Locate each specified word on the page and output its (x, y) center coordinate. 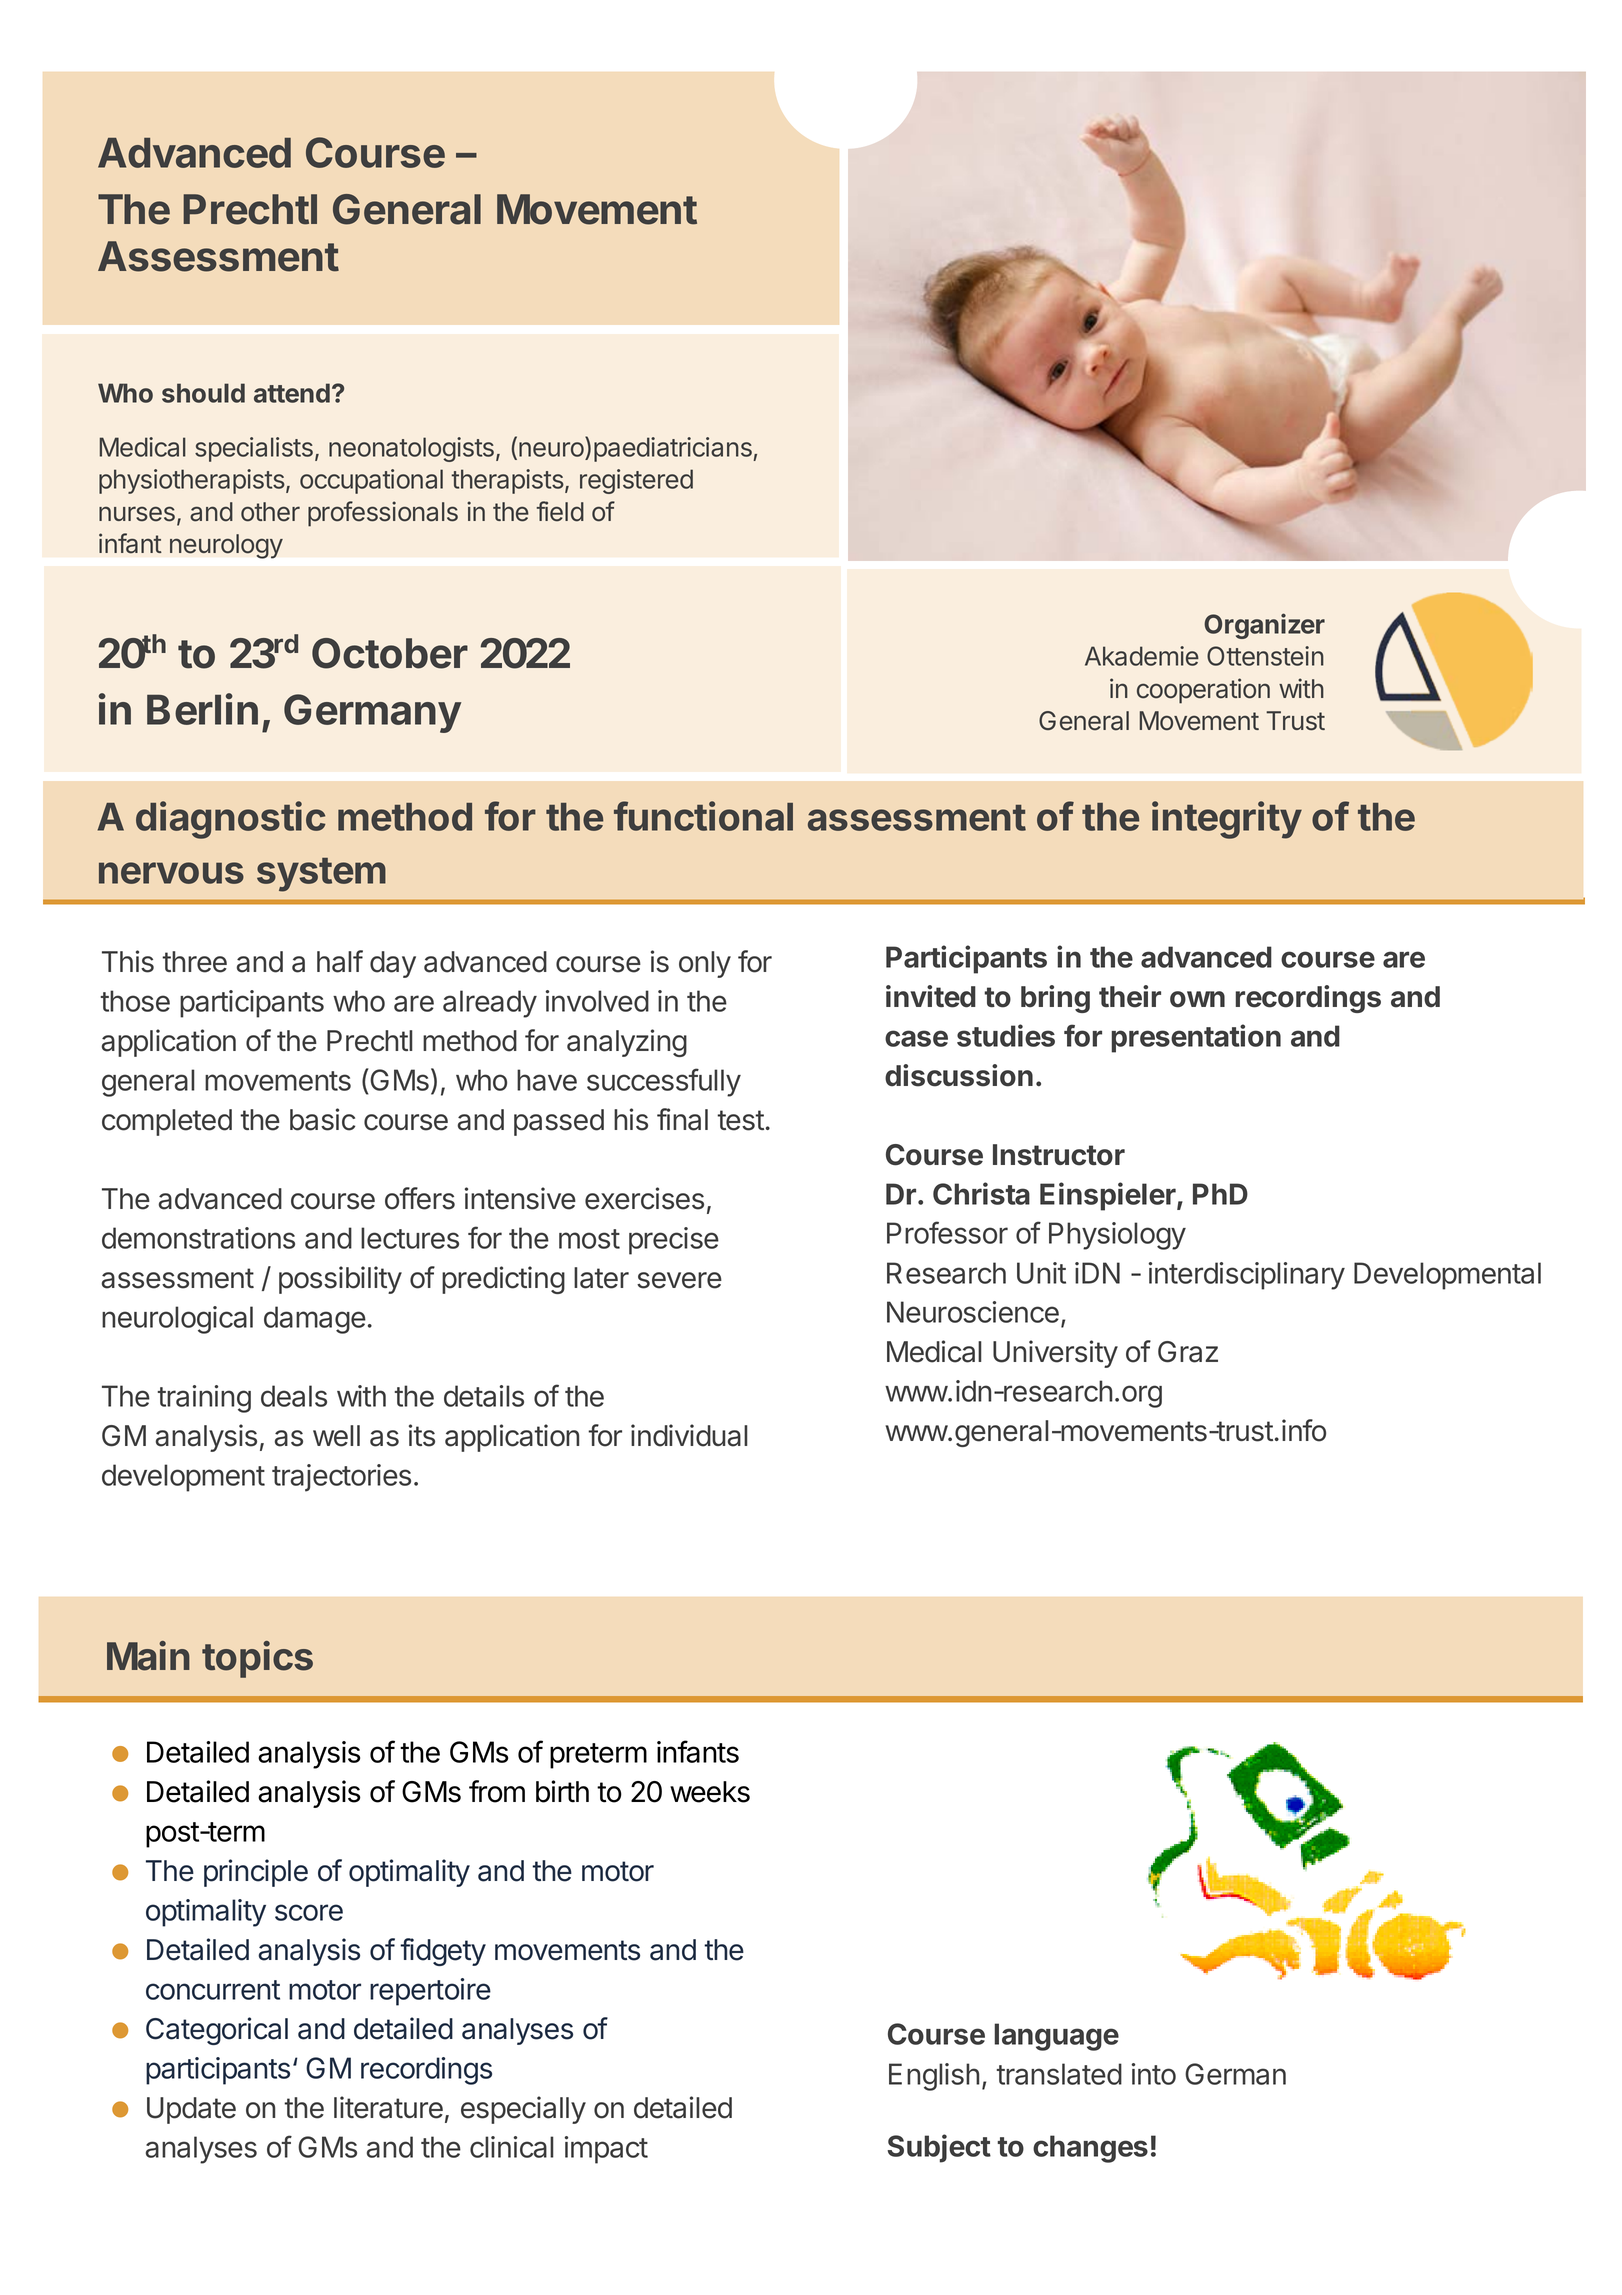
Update (191, 2110)
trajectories (341, 1478)
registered (636, 481)
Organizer (1264, 626)
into (1154, 2074)
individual (689, 1435)
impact (606, 2150)
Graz (1188, 1352)
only (705, 964)
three (194, 962)
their (1130, 996)
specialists (254, 449)
